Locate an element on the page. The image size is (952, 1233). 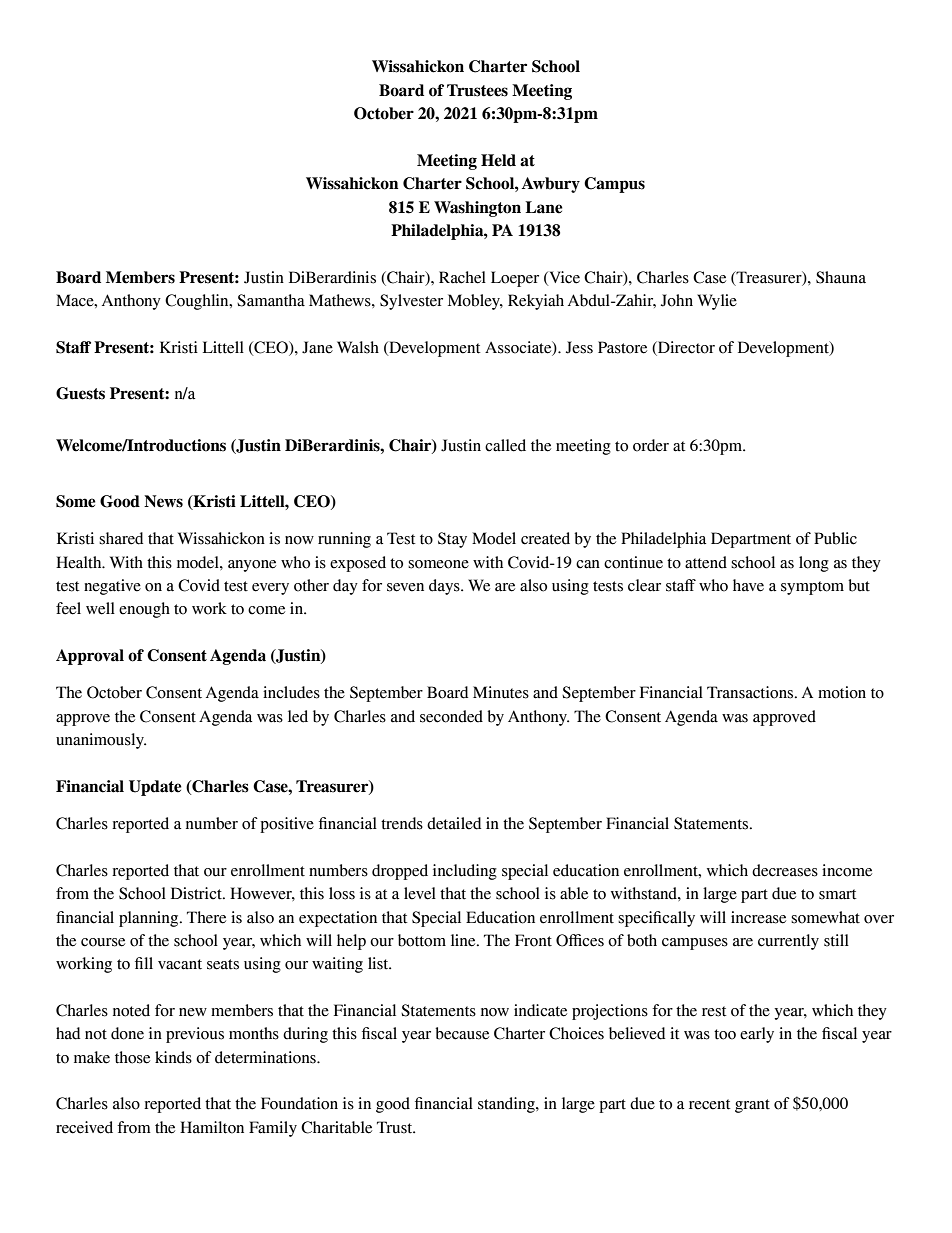
Coughlin is located at coordinates (198, 302).
